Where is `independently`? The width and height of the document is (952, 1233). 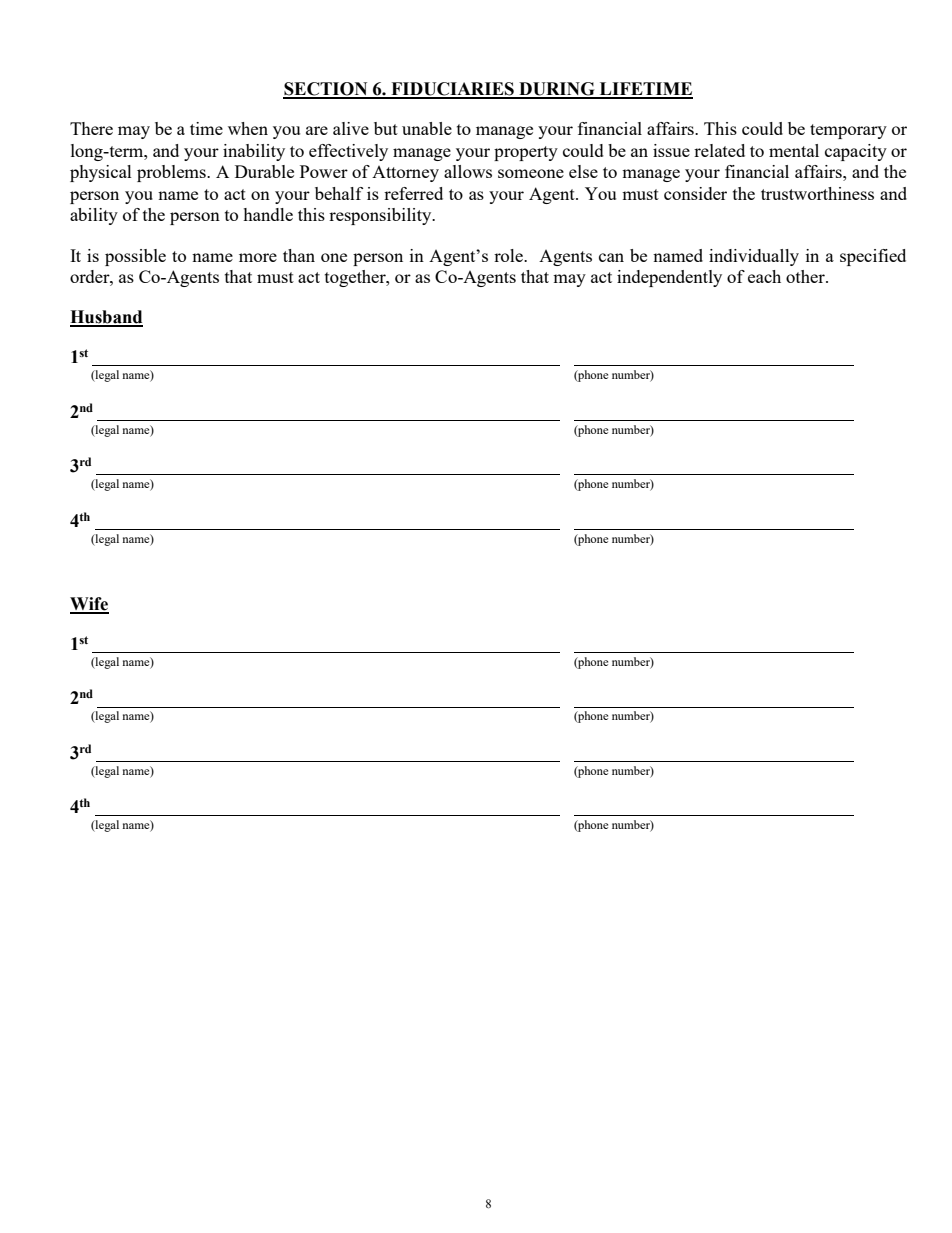
independently is located at coordinates (669, 278).
